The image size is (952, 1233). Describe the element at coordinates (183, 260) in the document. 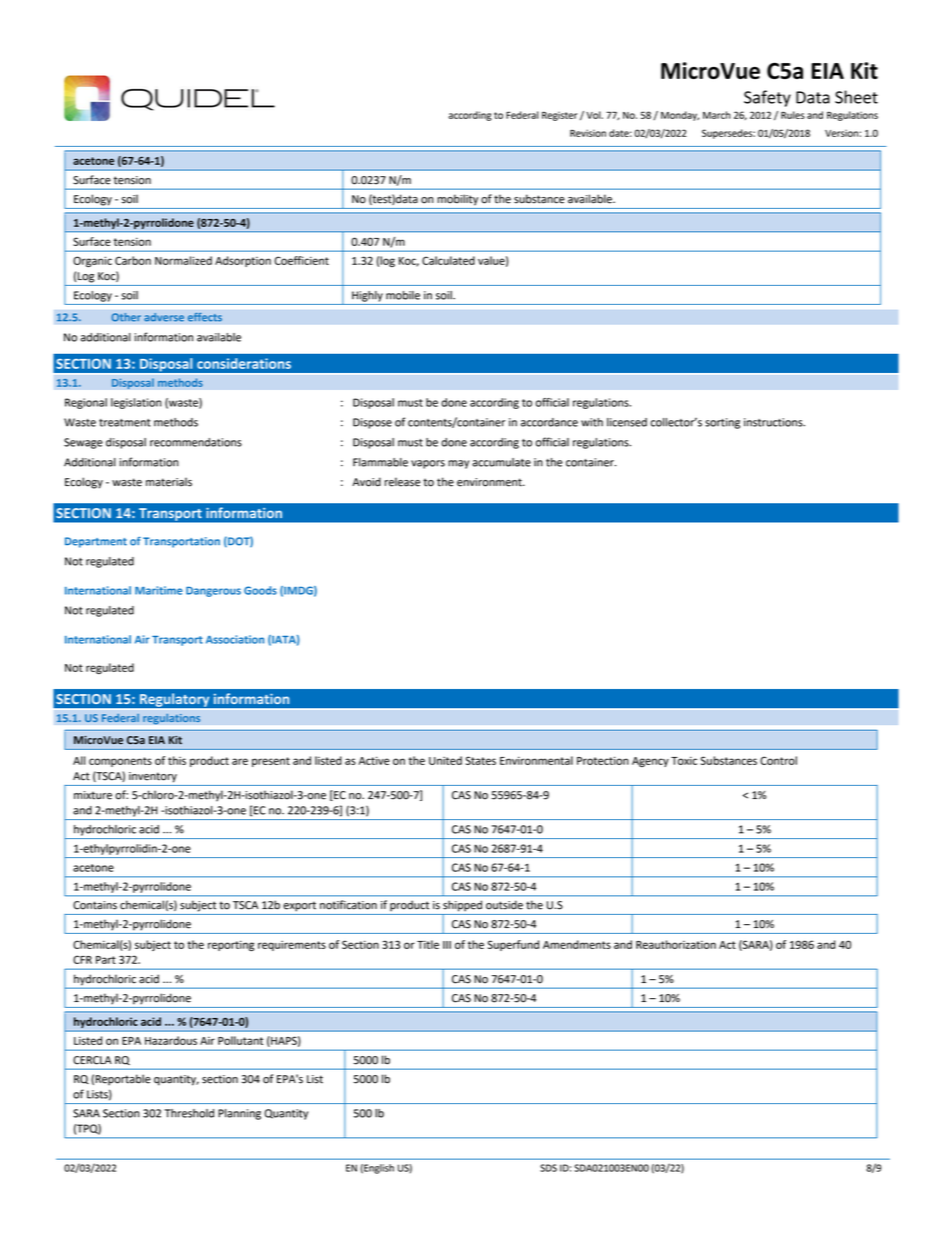

I see `Normalized` at that location.
